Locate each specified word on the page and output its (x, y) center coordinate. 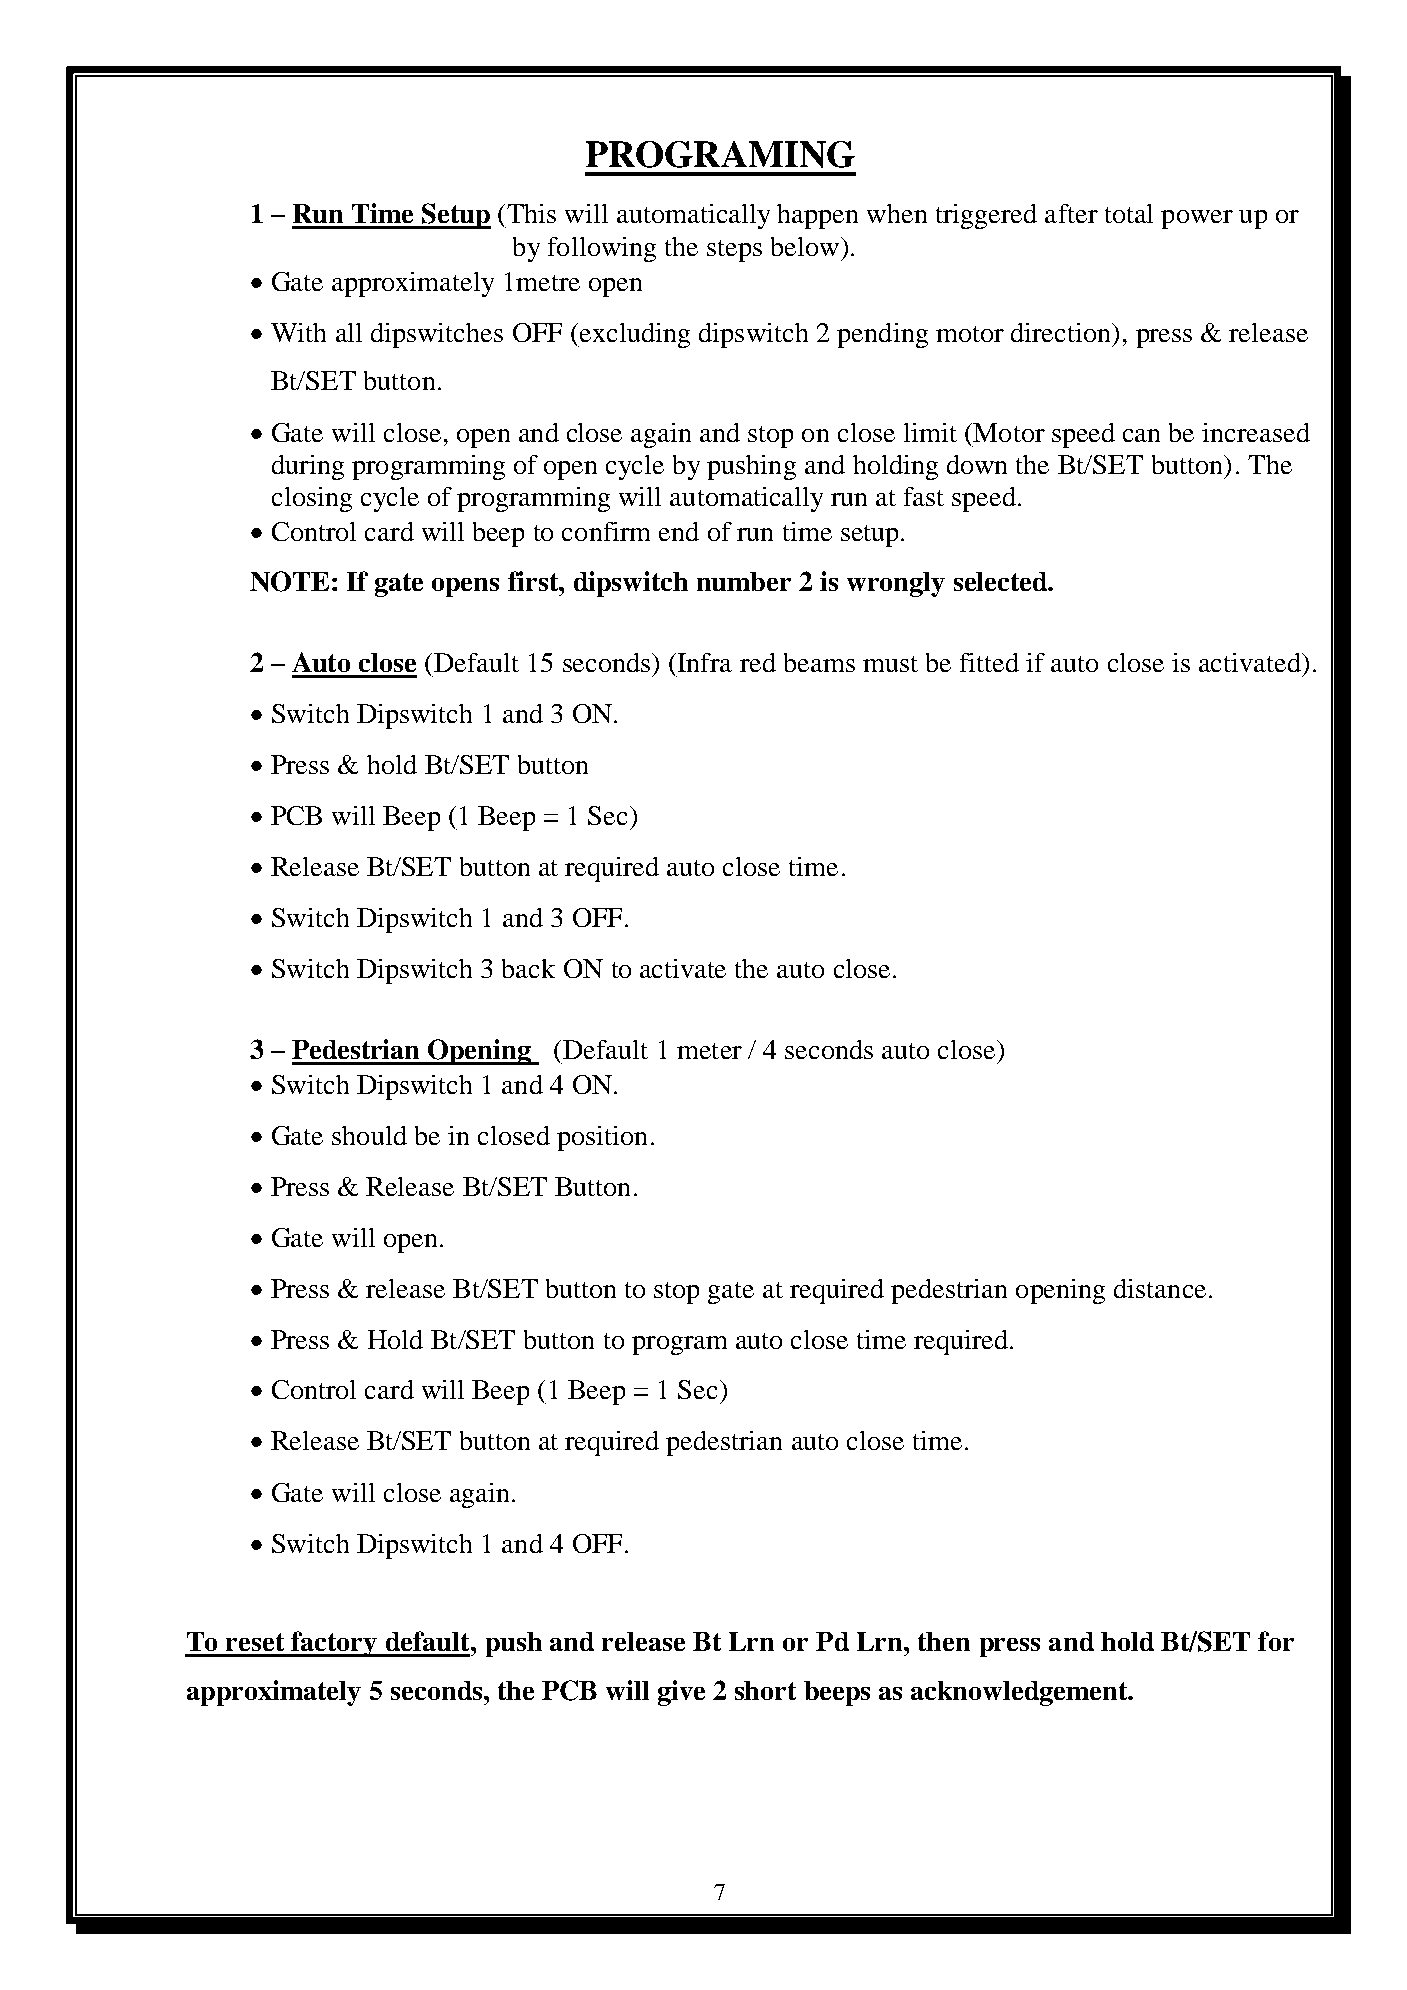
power (1197, 219)
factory (334, 1644)
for (1276, 1641)
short (765, 1690)
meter (709, 1051)
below (806, 246)
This (531, 213)
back (528, 968)
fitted (989, 662)
